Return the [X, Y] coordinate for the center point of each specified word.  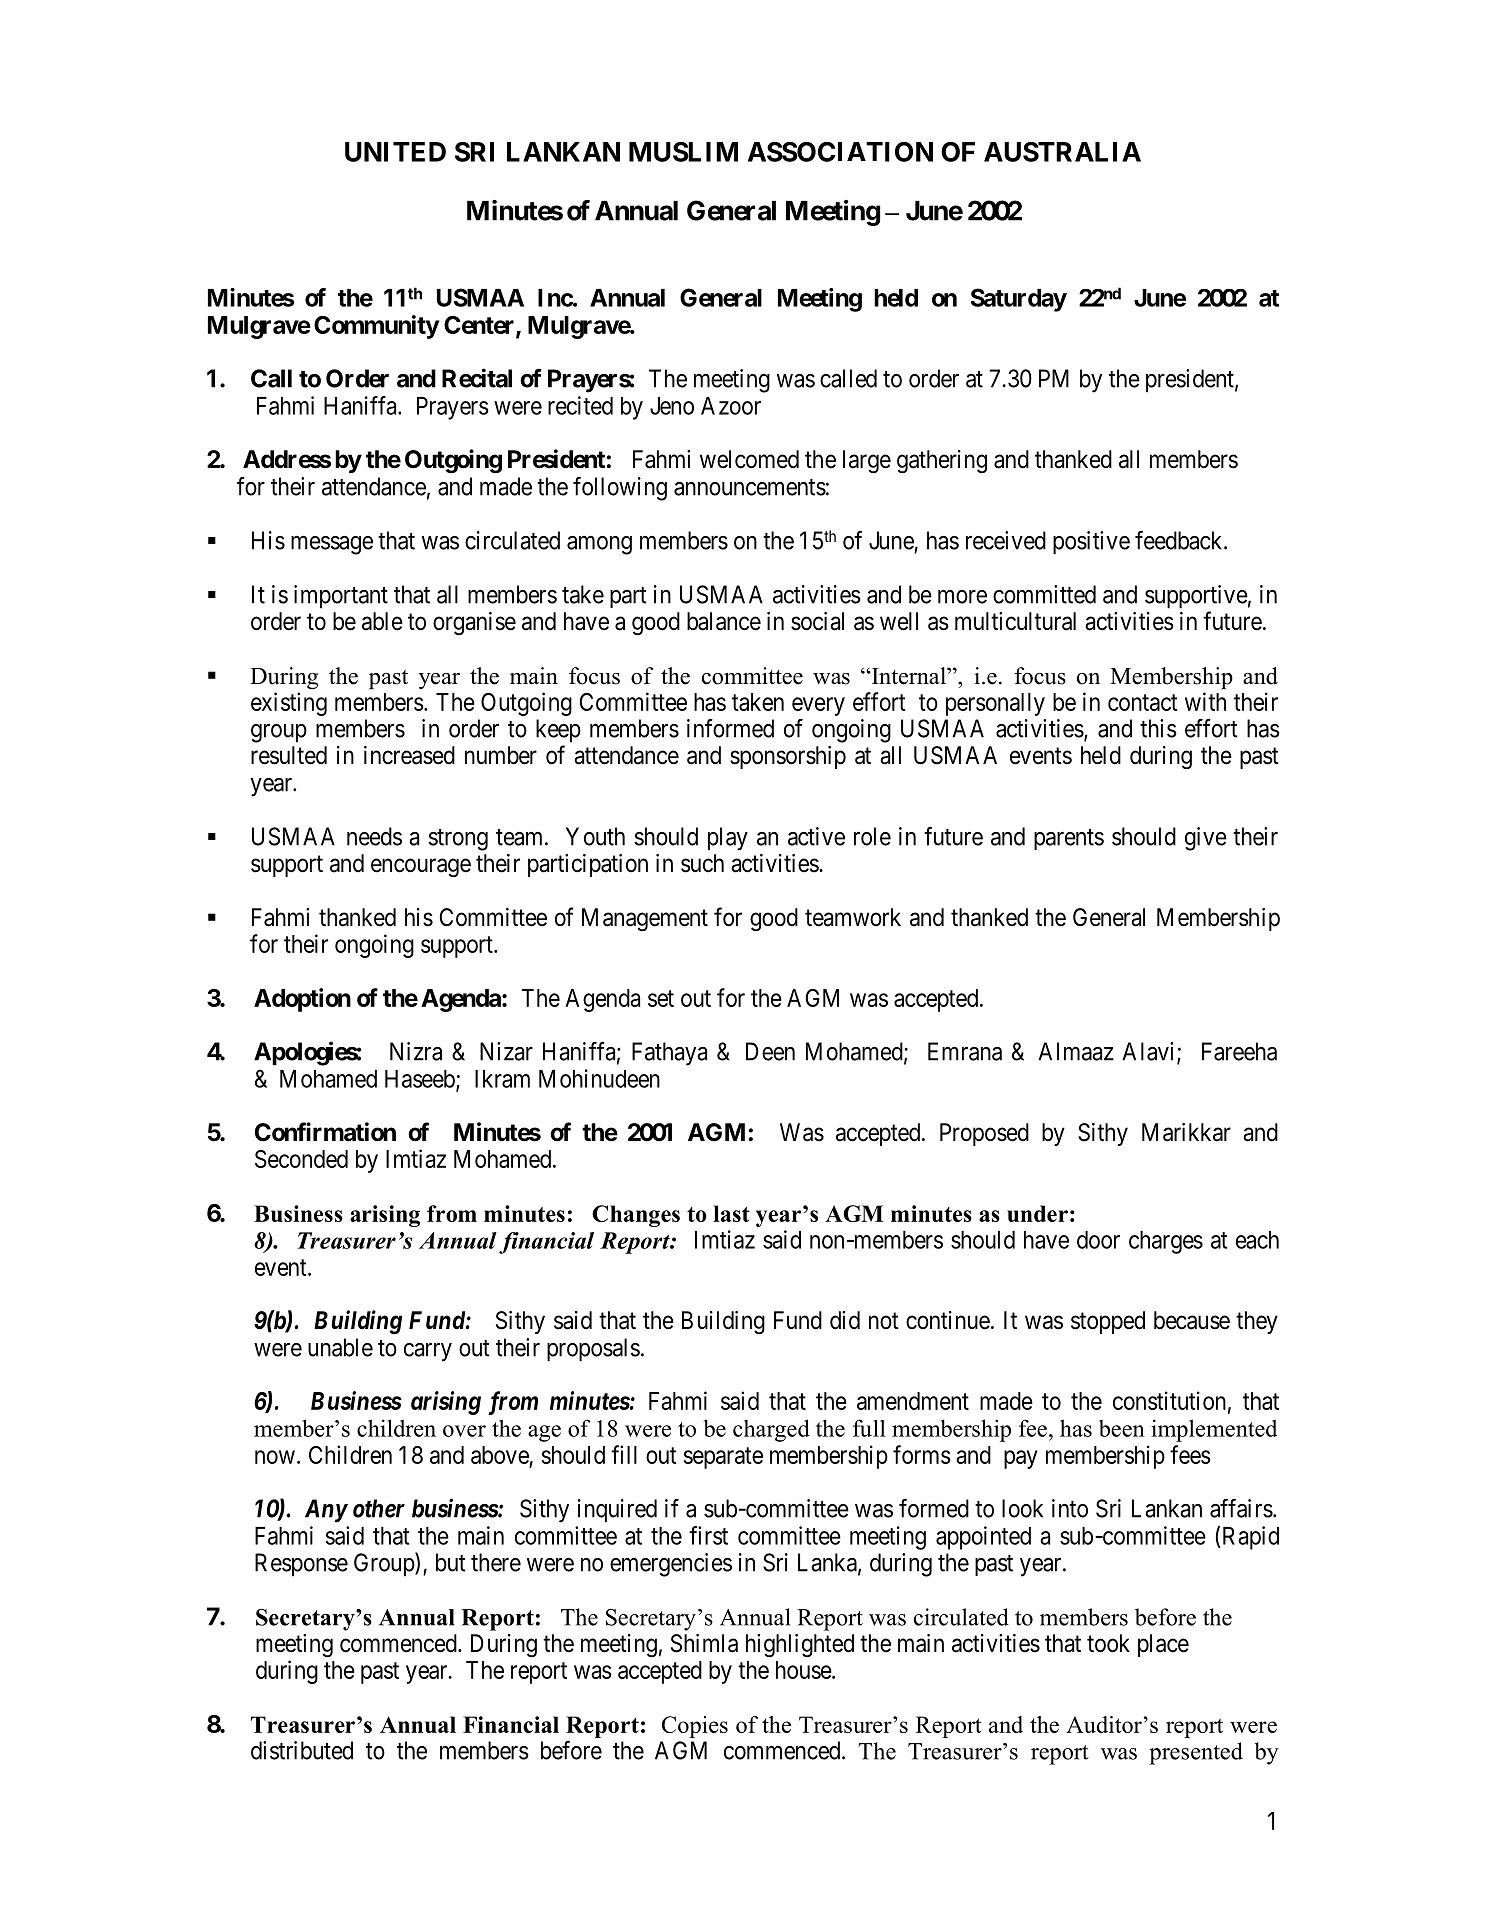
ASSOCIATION [840, 152]
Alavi [1150, 1052]
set [661, 998]
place [1163, 1645]
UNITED [395, 152]
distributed [302, 1750]
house [804, 1670]
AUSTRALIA [1062, 152]
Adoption [302, 1000]
